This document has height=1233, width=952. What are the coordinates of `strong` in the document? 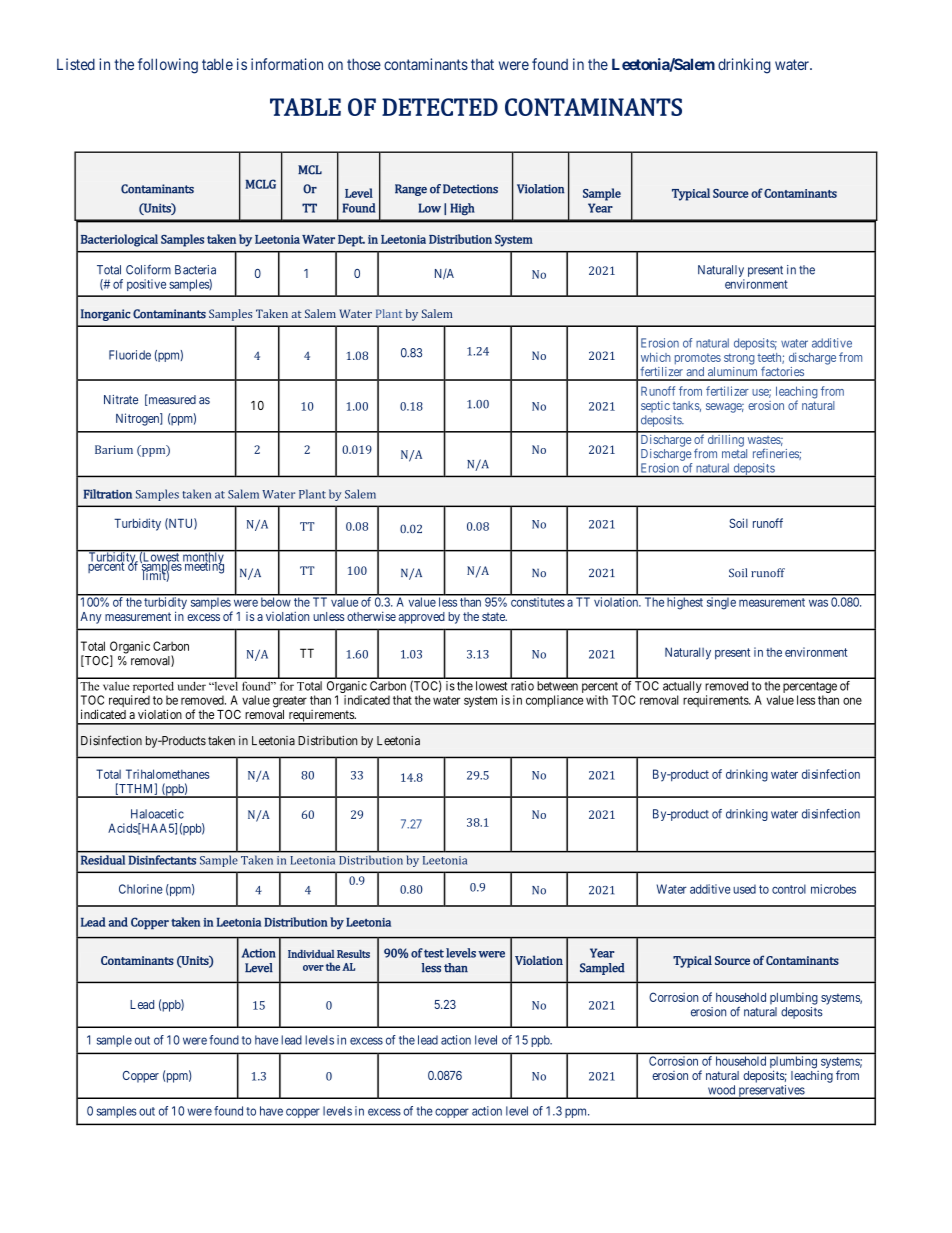 It's located at (739, 359).
